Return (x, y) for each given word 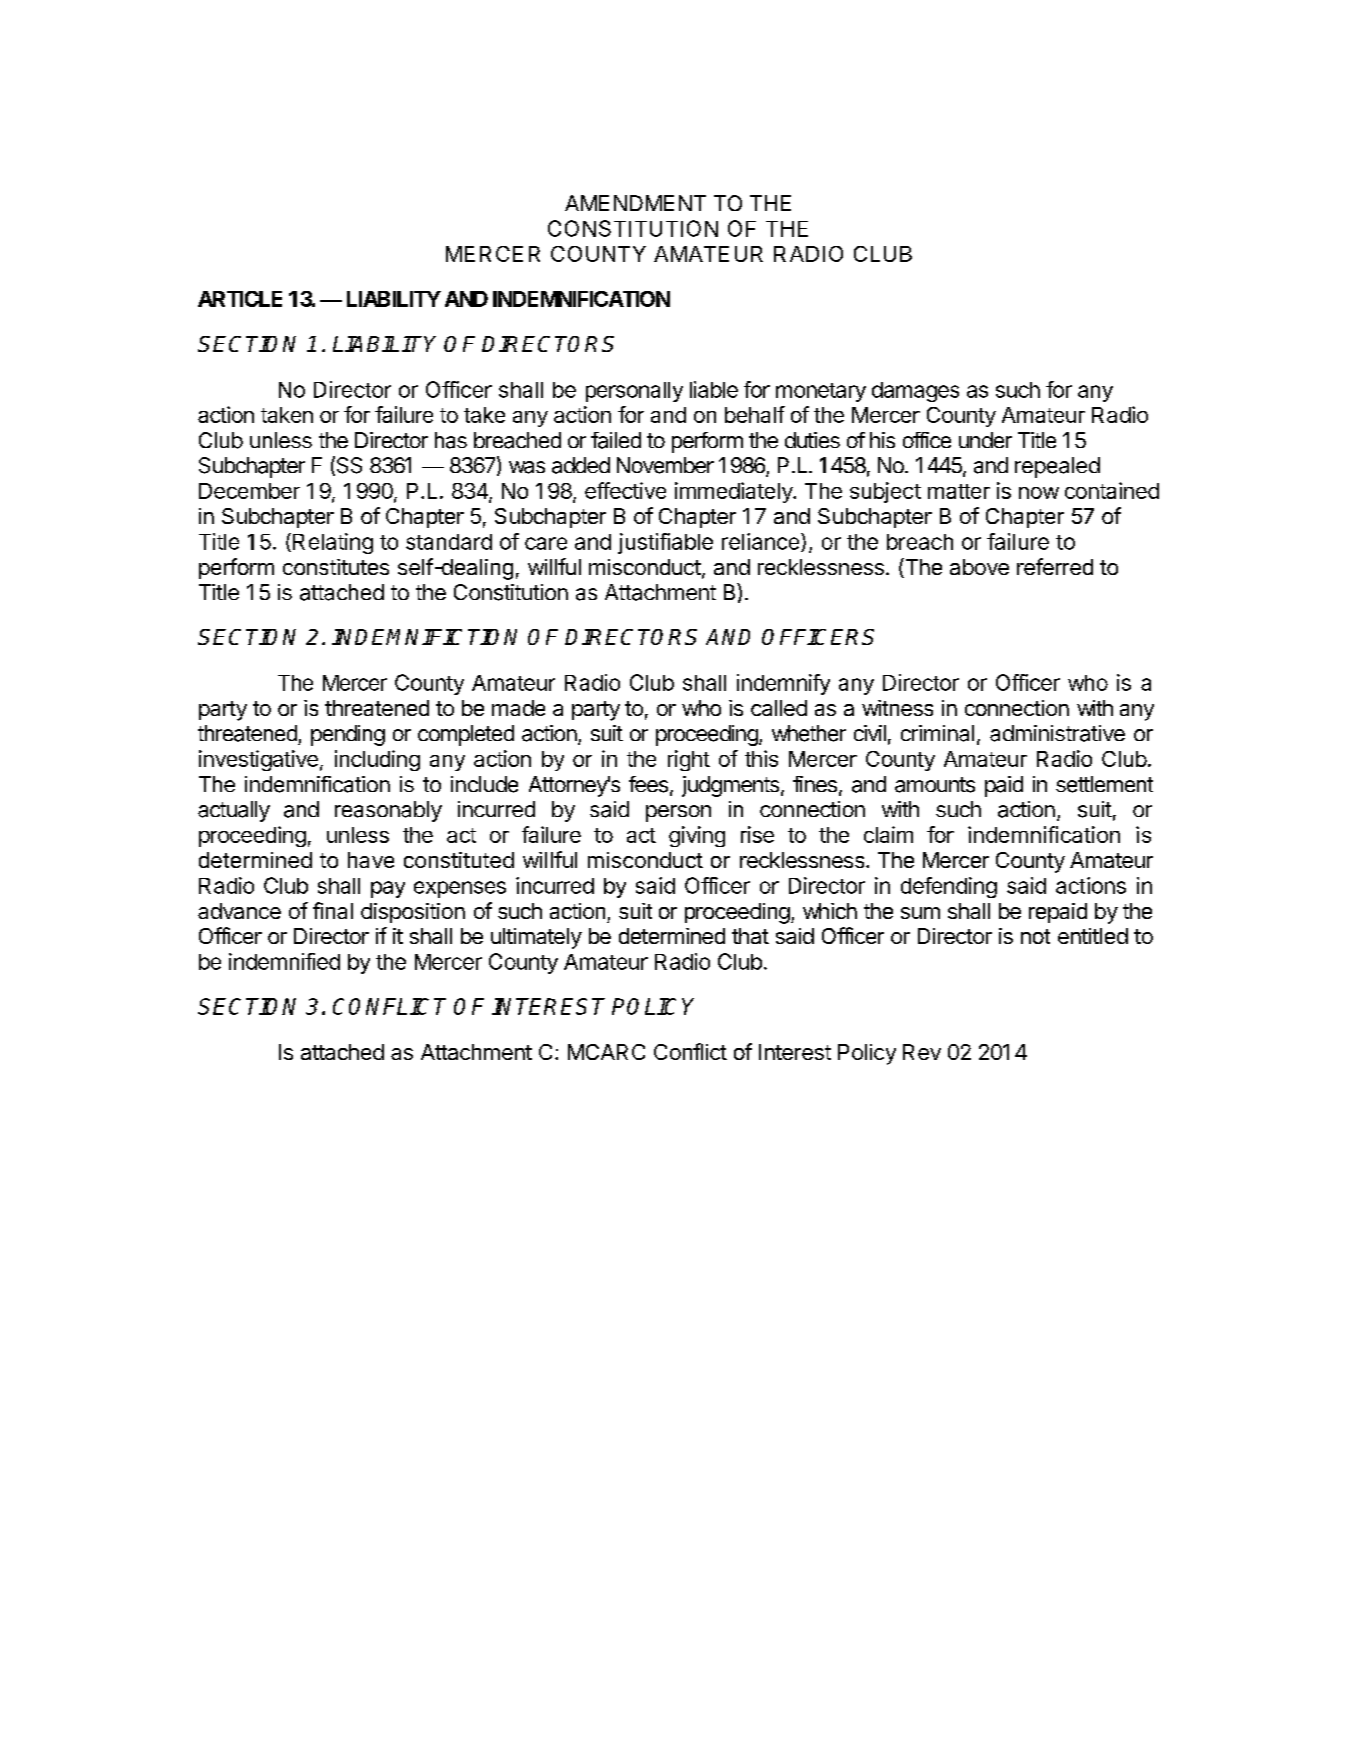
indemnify (783, 684)
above (979, 567)
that (750, 936)
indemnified (284, 961)
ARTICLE (240, 299)
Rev (922, 1052)
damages (915, 392)
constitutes (336, 567)
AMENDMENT (635, 203)
